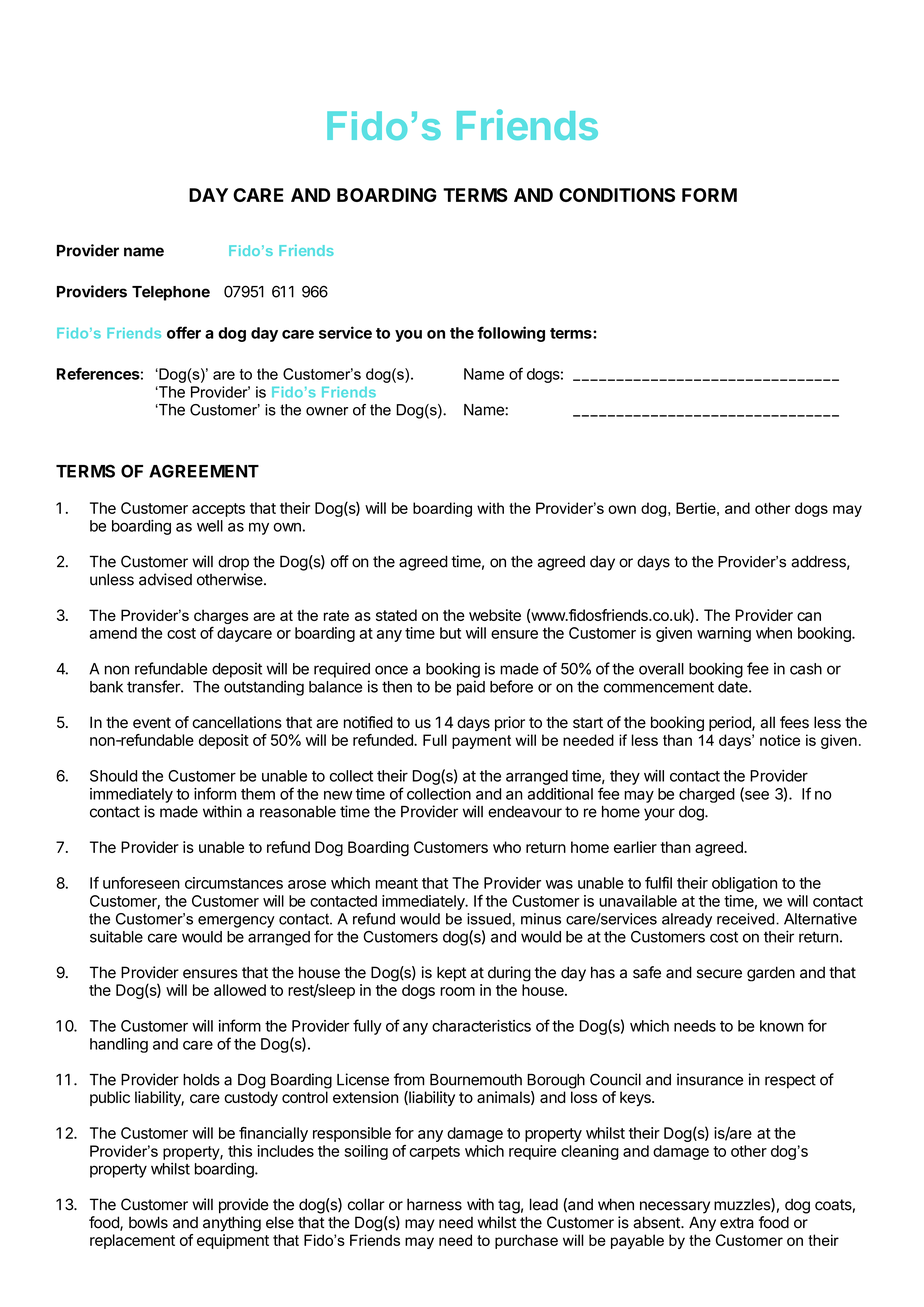 The width and height of the screenshot is (924, 1307). I want to click on event, so click(152, 723).
